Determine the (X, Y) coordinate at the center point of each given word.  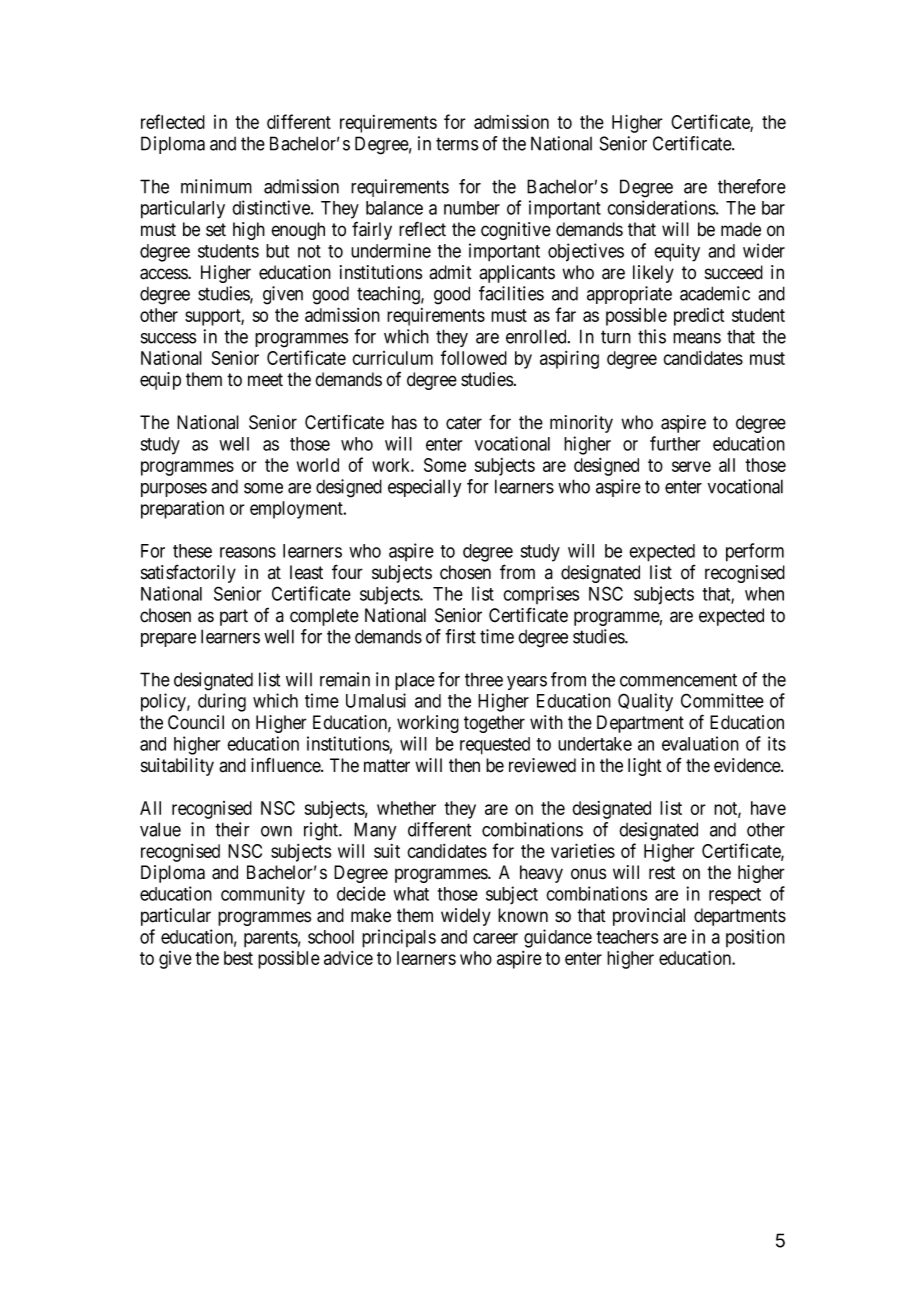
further (675, 443)
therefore (752, 186)
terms (457, 144)
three (484, 680)
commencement (678, 680)
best (238, 958)
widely (466, 917)
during (222, 702)
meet (265, 380)
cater (464, 423)
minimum (216, 186)
